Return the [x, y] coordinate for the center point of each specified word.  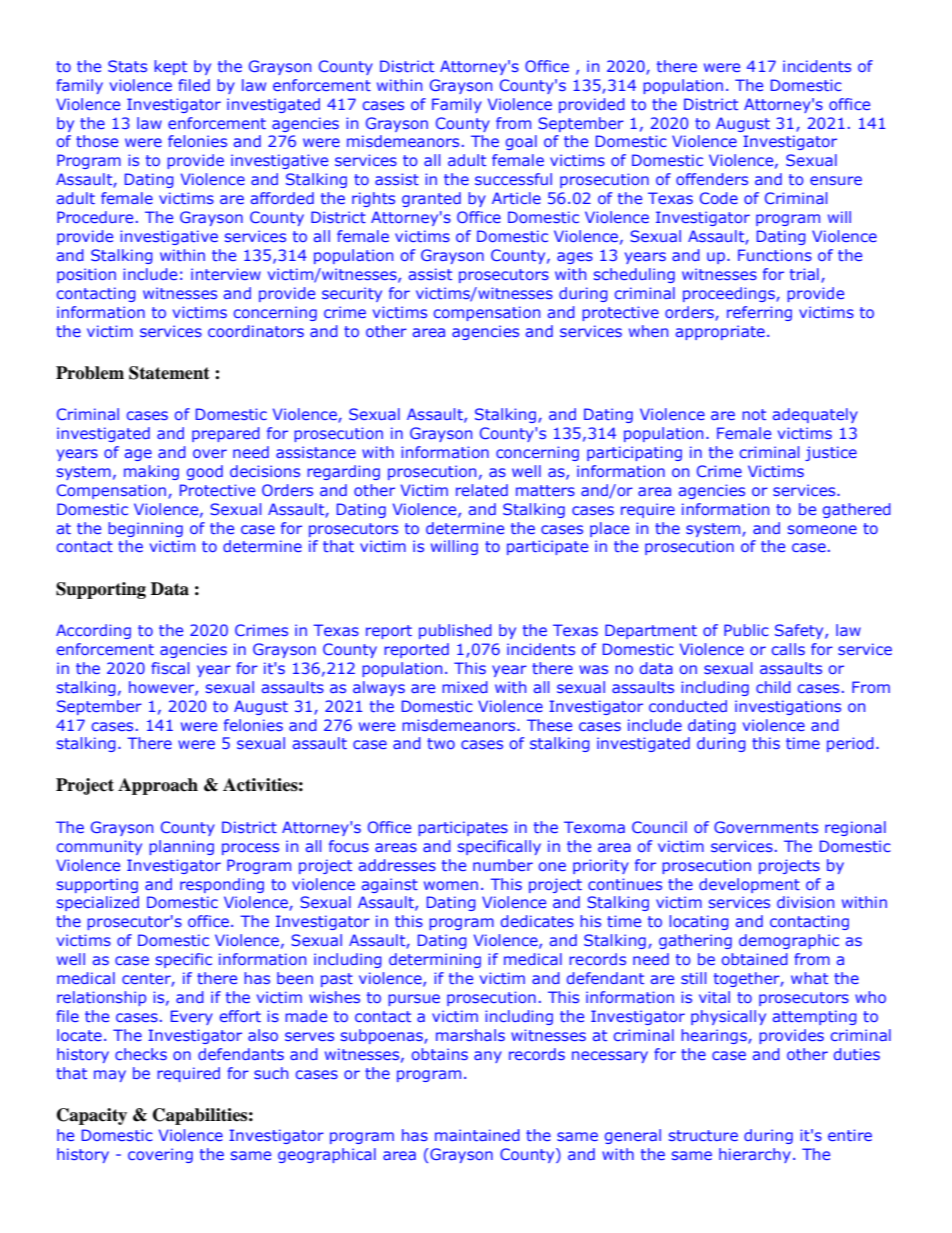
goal [521, 142]
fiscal [170, 668]
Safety [800, 631]
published [455, 631]
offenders [712, 179]
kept [170, 67]
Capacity [92, 1116]
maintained [477, 1135]
